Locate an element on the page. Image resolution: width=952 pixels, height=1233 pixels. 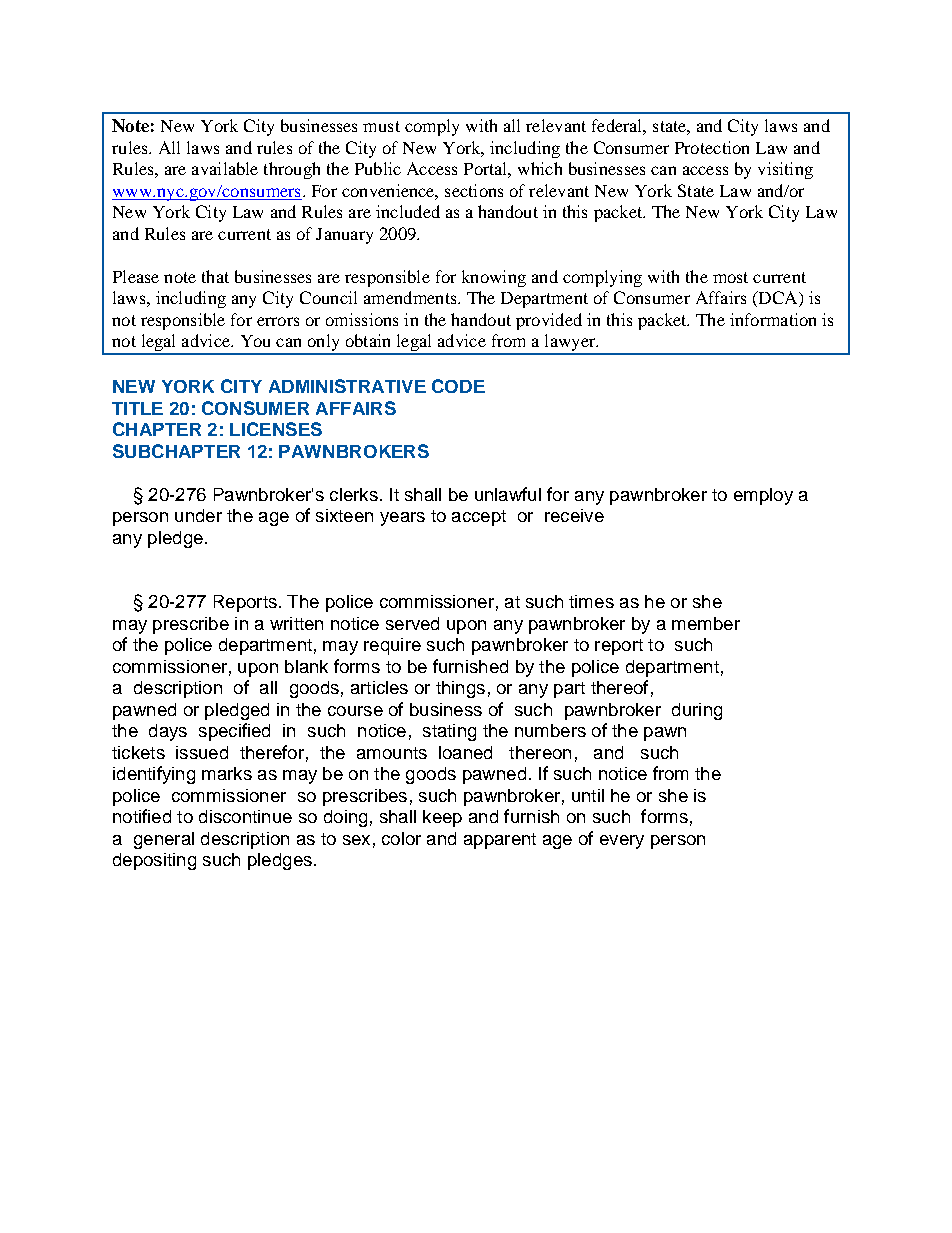
things is located at coordinates (460, 689).
